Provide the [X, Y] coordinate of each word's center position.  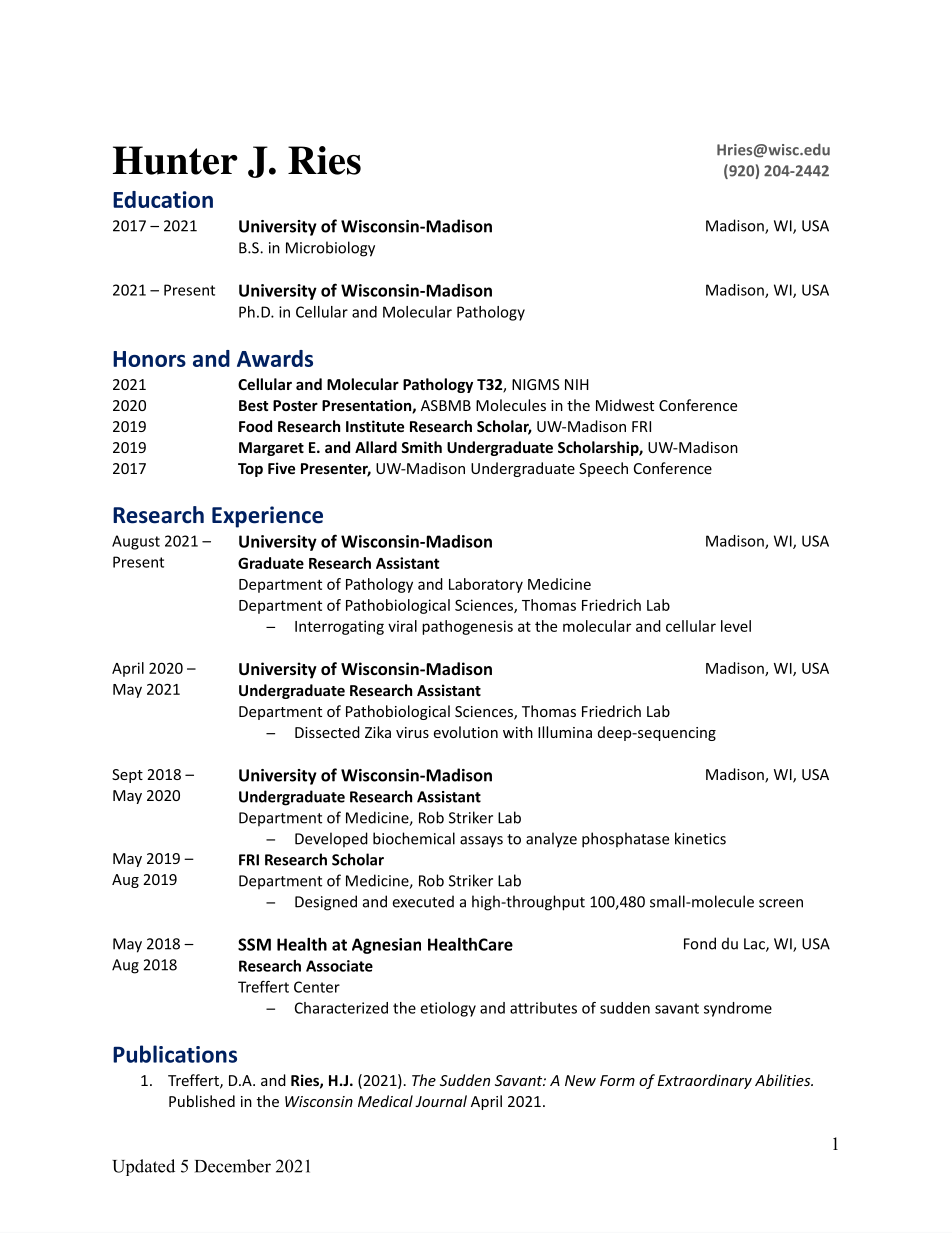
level [736, 626]
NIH [577, 384]
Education [163, 199]
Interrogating [339, 627]
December [233, 1166]
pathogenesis [467, 627]
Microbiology [330, 249]
